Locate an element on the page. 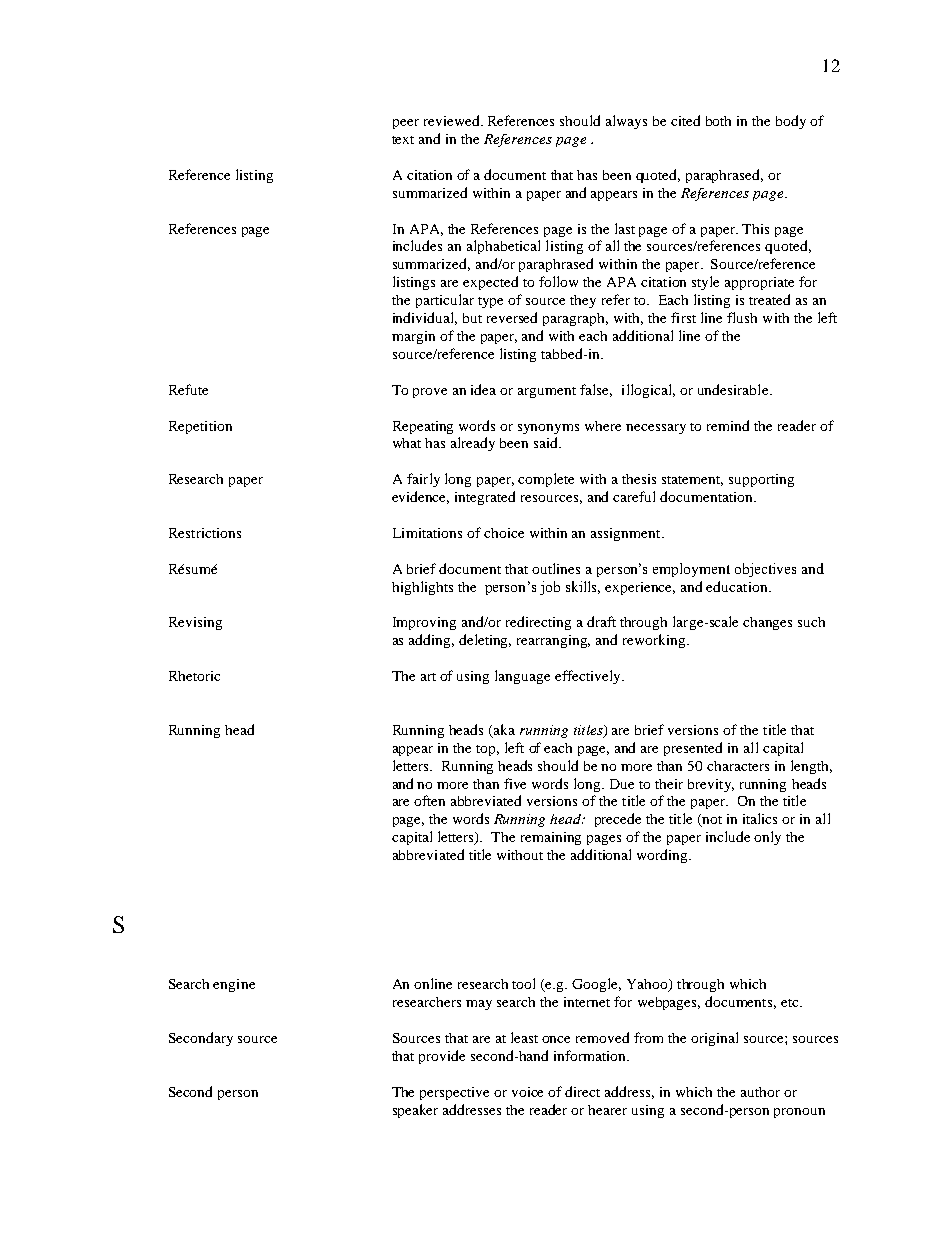  both is located at coordinates (718, 121).
